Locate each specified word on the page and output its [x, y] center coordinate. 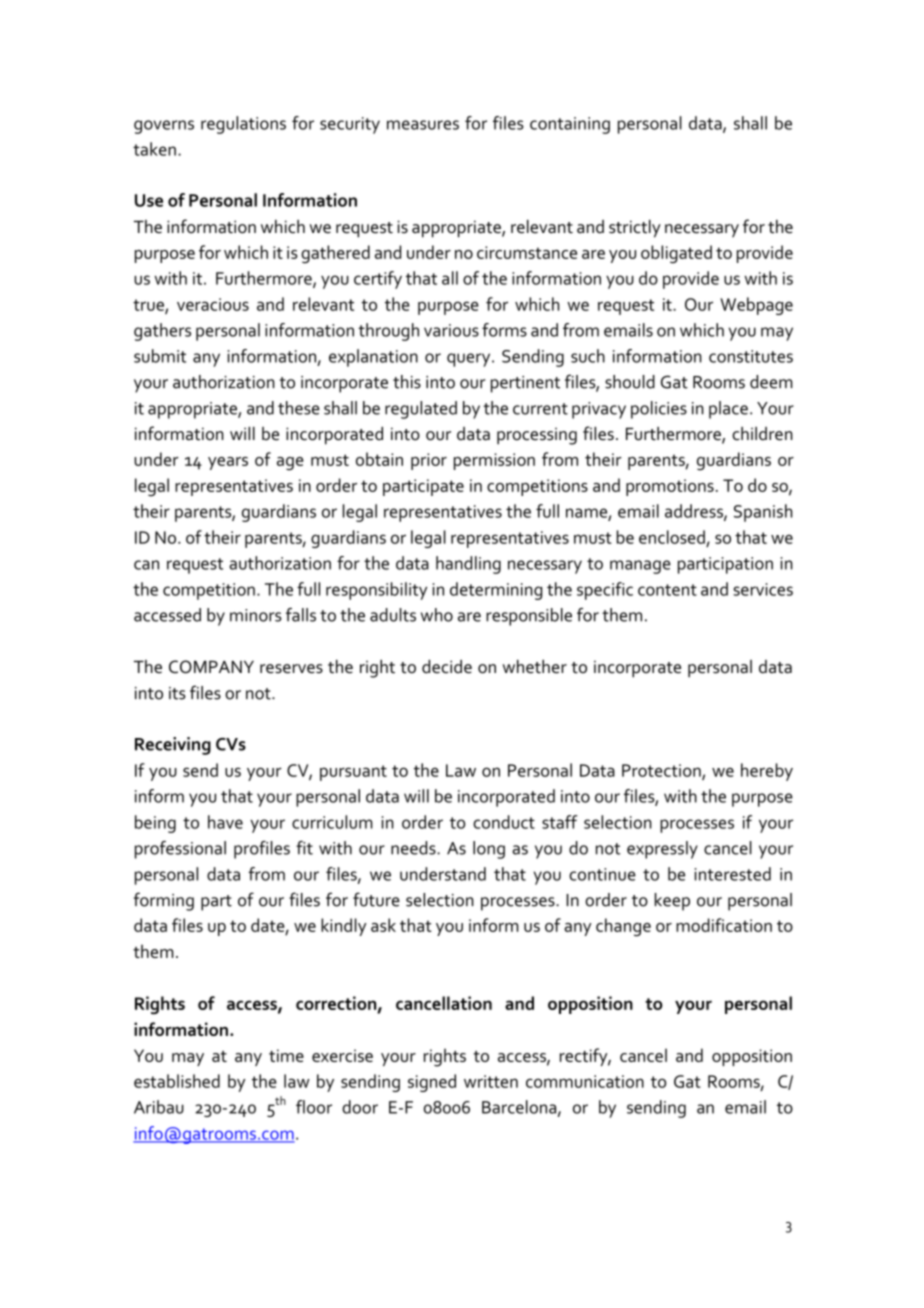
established [177, 1081]
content [667, 590]
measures [423, 125]
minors [256, 615]
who [437, 615]
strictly [635, 229]
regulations [243, 125]
